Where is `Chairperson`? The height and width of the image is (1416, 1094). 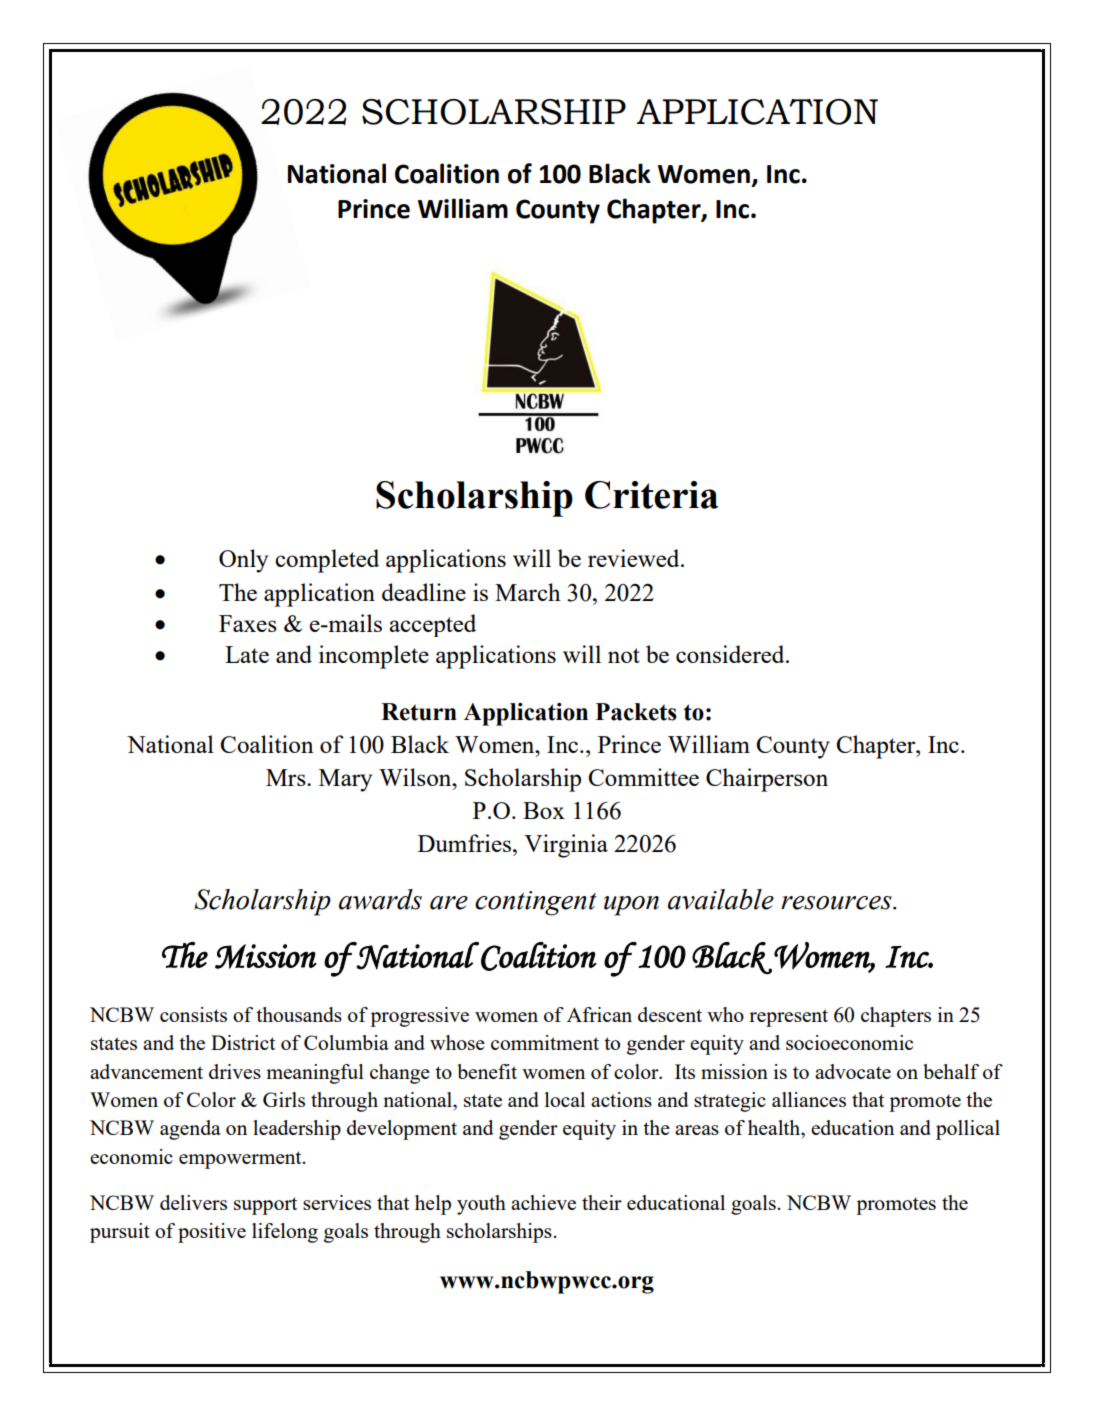 Chairperson is located at coordinates (767, 780).
